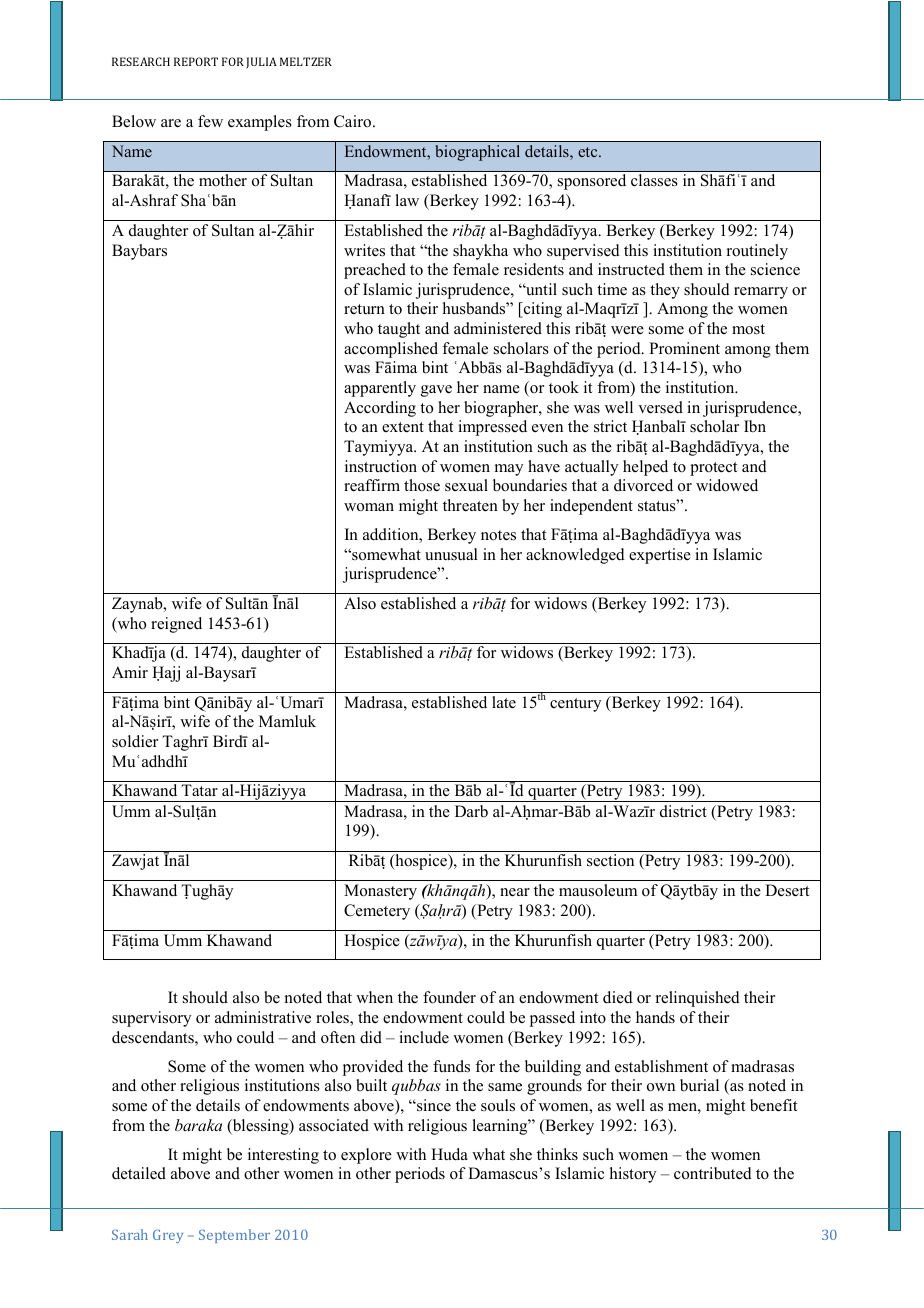 The image size is (924, 1308). Describe the element at coordinates (477, 153) in the screenshot. I see `biographical` at that location.
